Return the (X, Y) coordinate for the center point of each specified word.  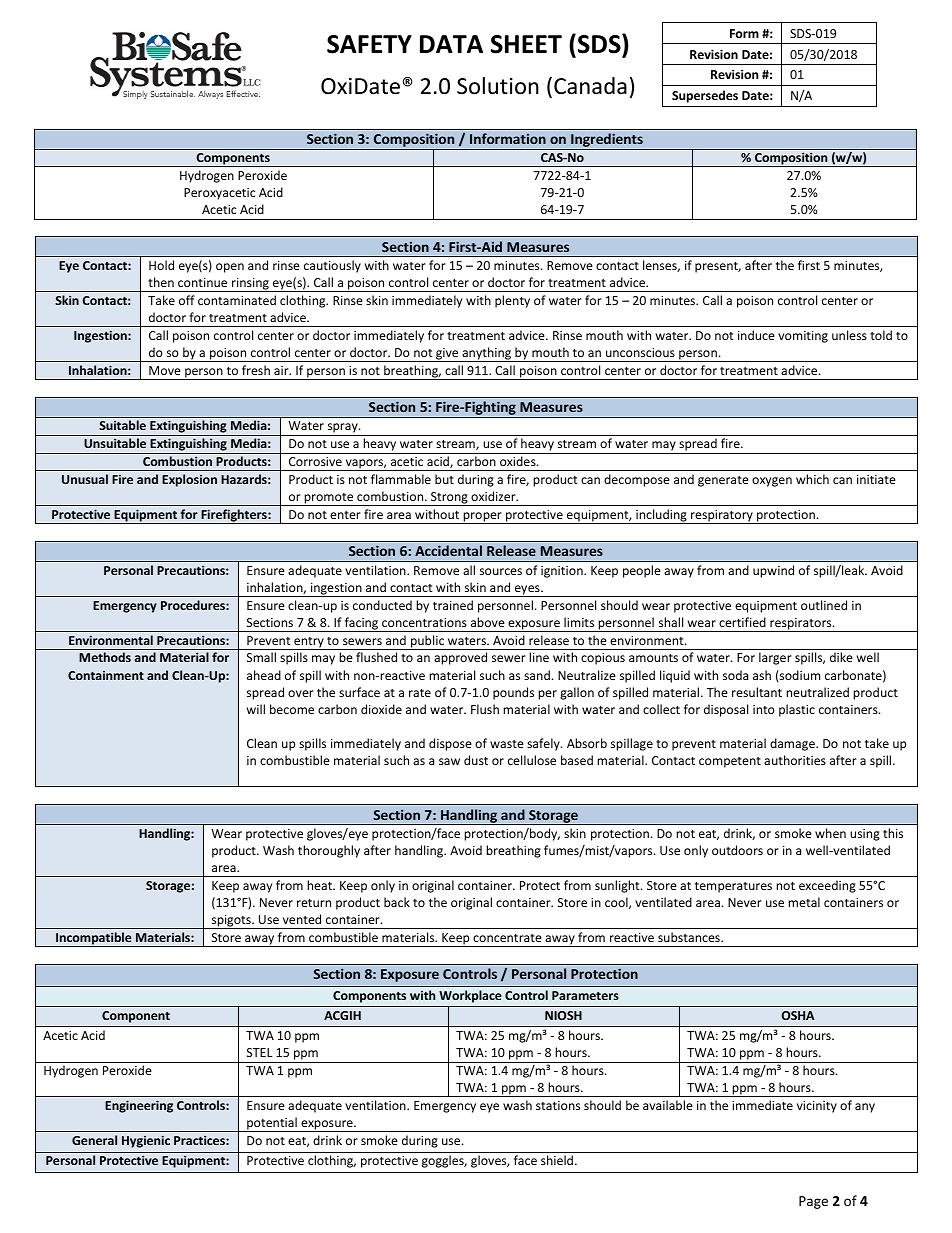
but (444, 479)
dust (476, 760)
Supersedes (705, 96)
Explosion (189, 480)
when (830, 833)
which (812, 479)
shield (558, 1160)
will (256, 709)
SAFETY (369, 44)
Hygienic (146, 1141)
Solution (498, 86)
